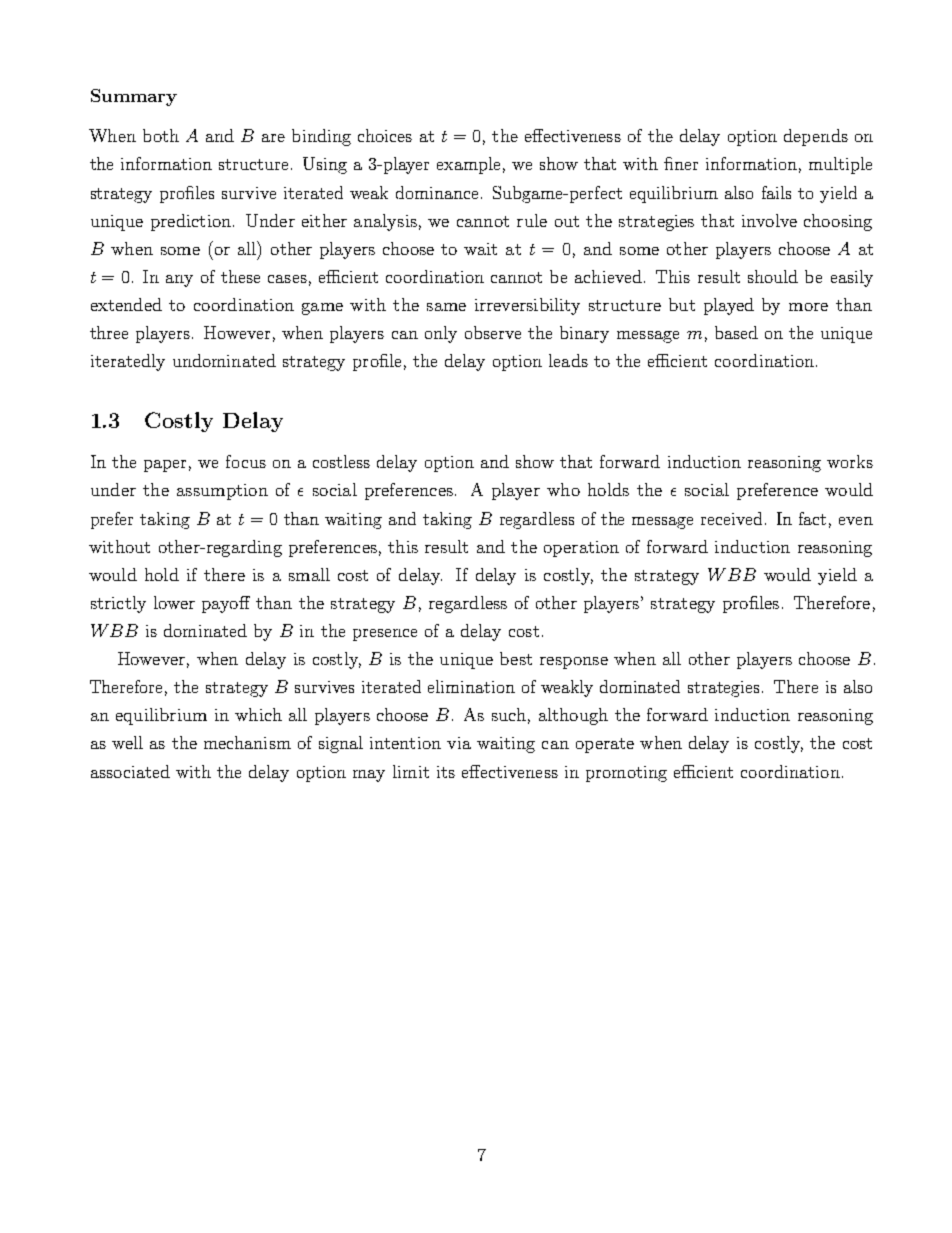 The image size is (952, 1233). I want to click on works, so click(850, 461).
